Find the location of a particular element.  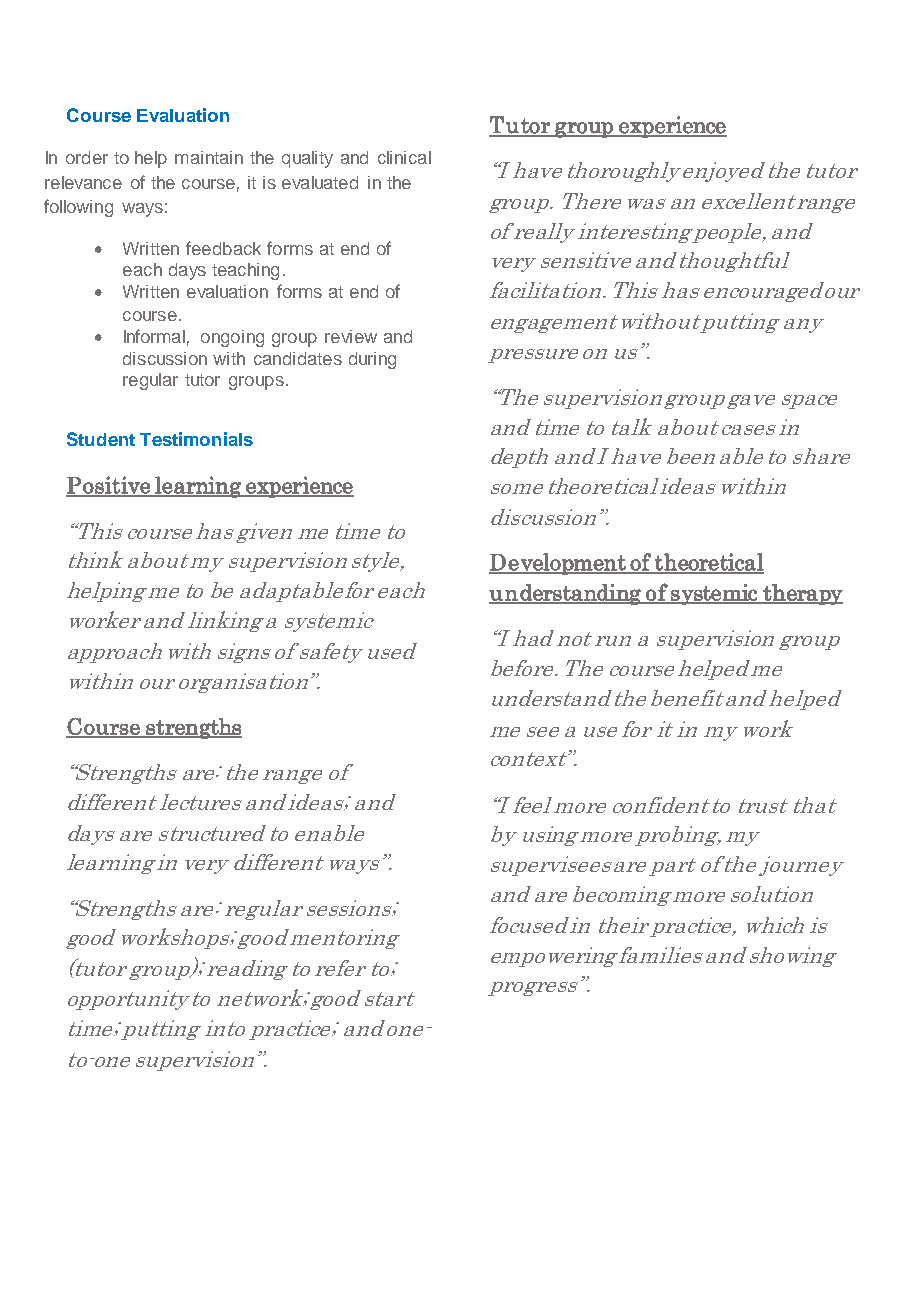

maintain is located at coordinates (209, 157).
